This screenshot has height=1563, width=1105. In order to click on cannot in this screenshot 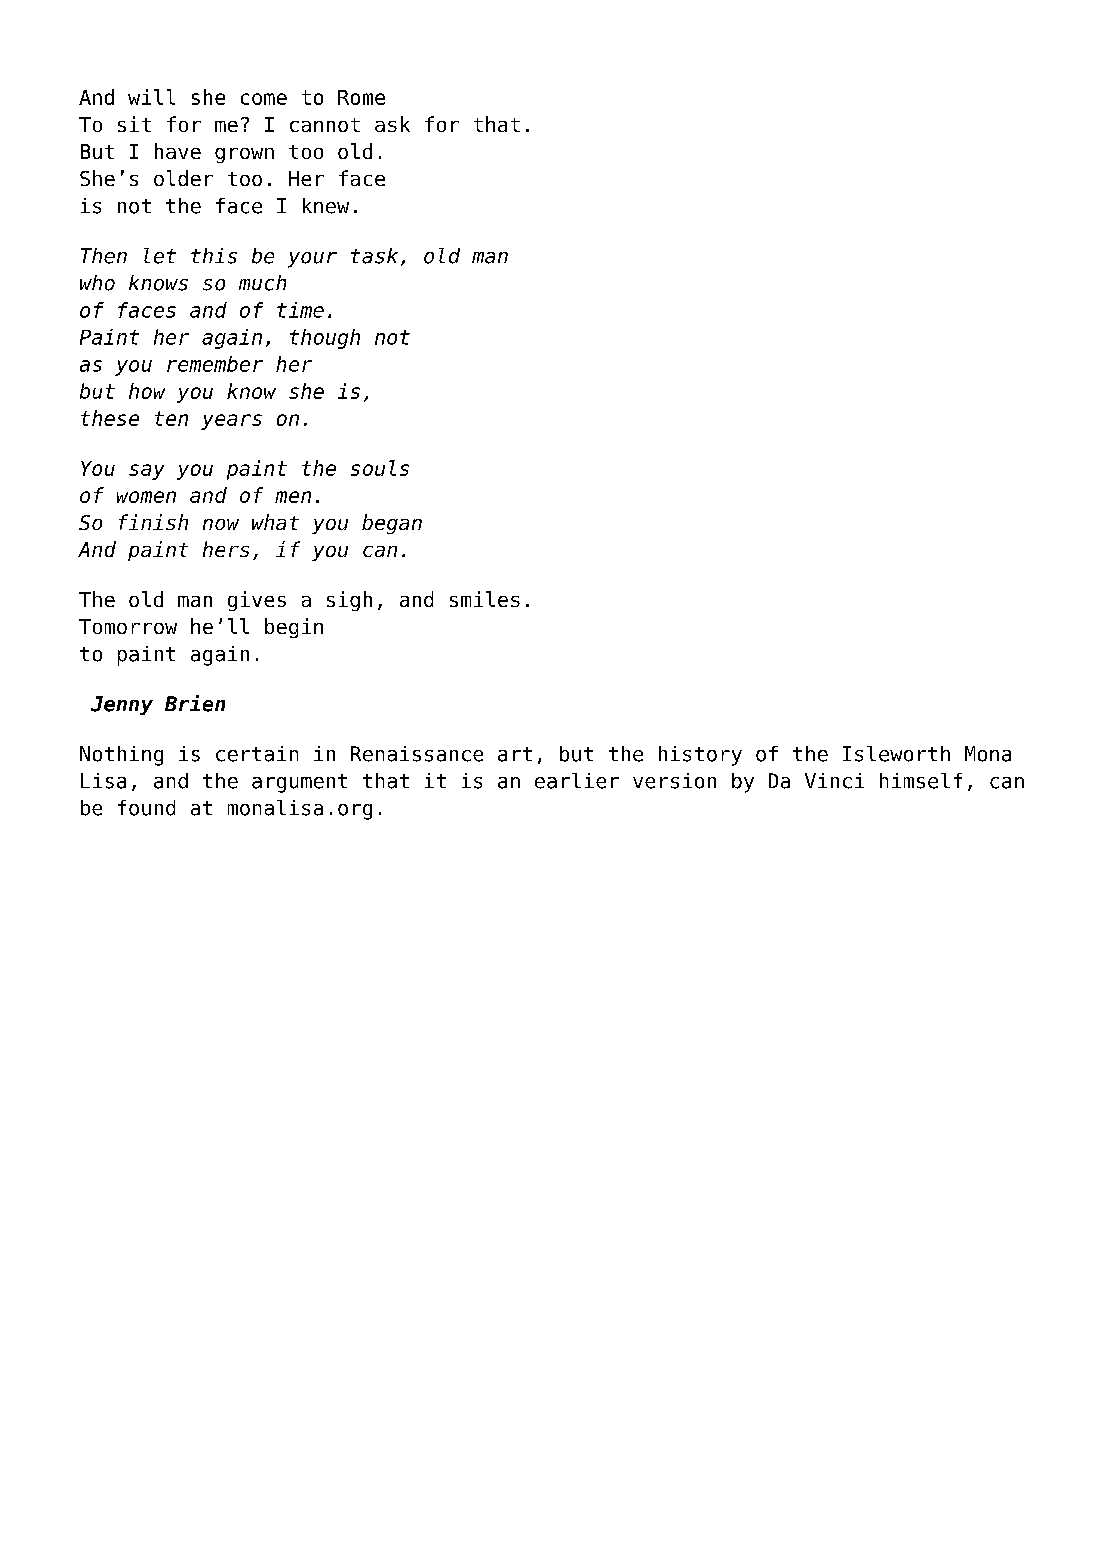, I will do `click(325, 125)`.
